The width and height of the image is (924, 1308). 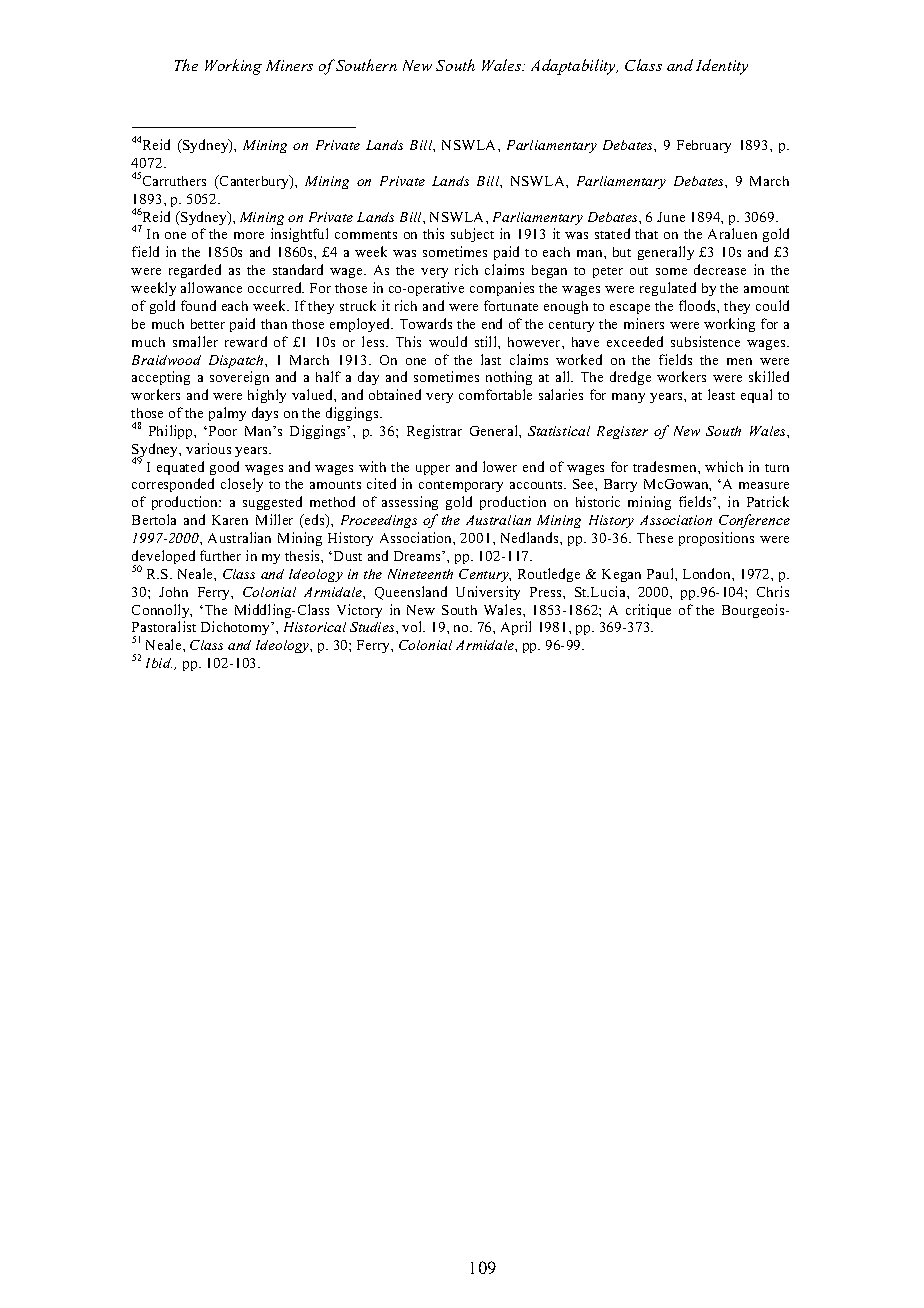 What do you see at coordinates (491, 359) in the image?
I see `last` at bounding box center [491, 359].
